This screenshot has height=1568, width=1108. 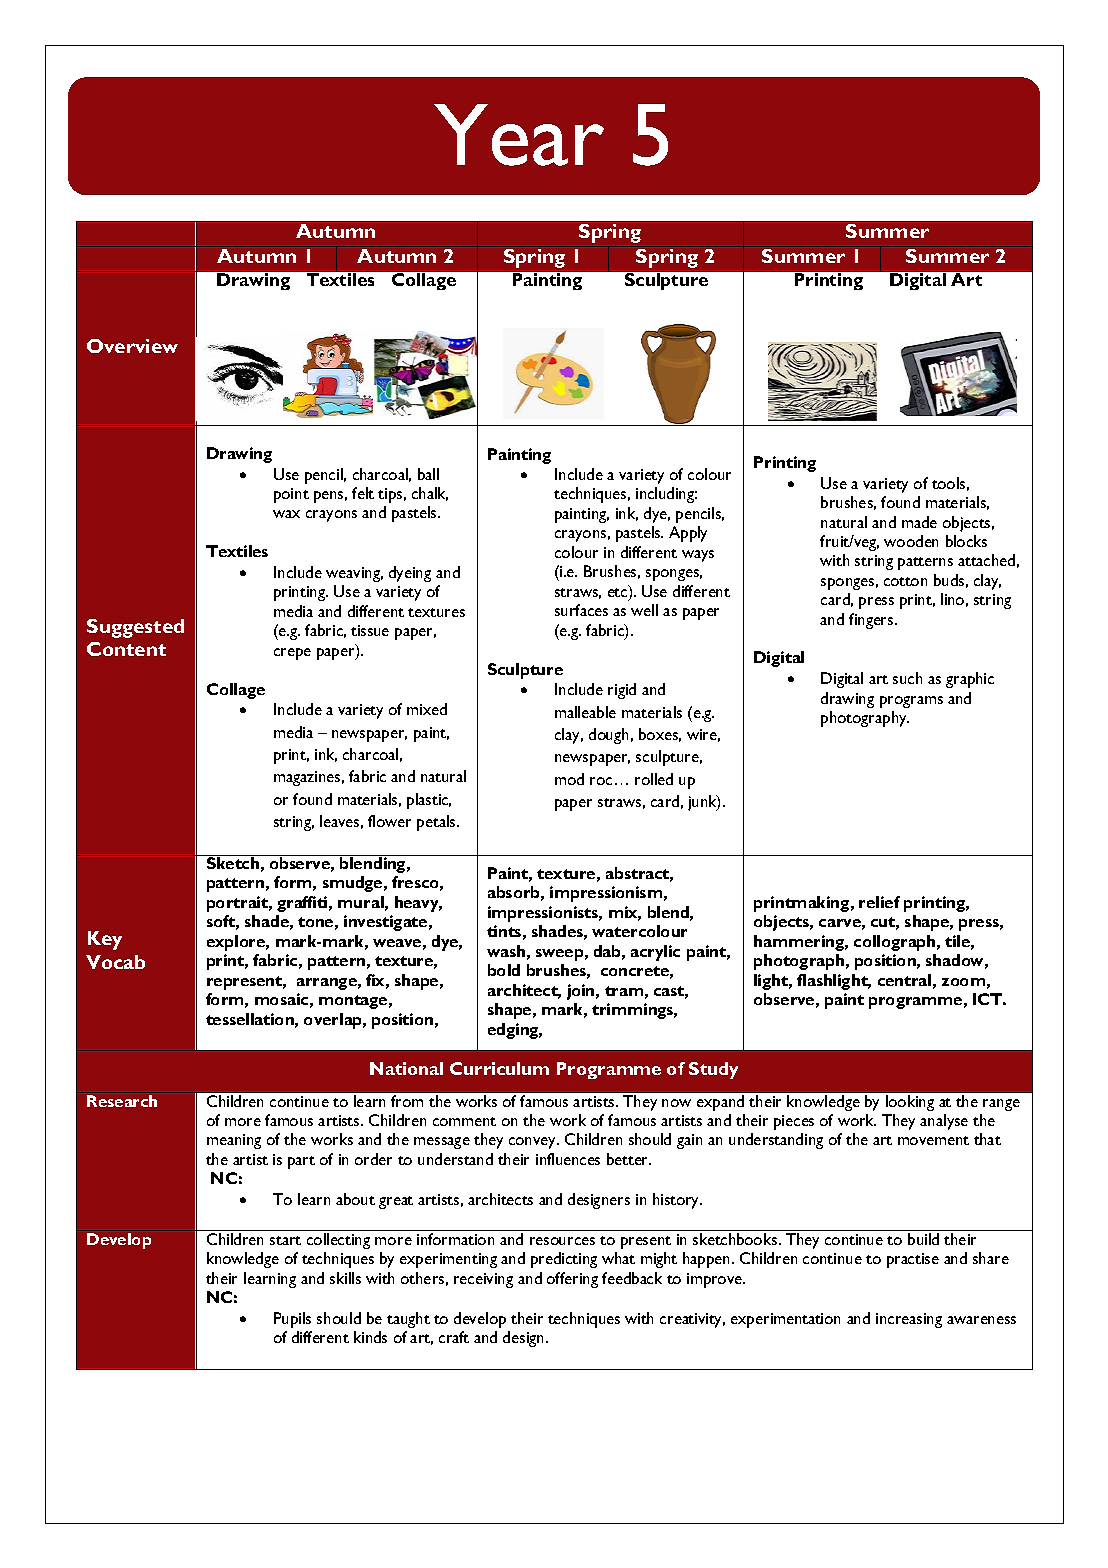 I want to click on Pupils, so click(x=292, y=1320).
